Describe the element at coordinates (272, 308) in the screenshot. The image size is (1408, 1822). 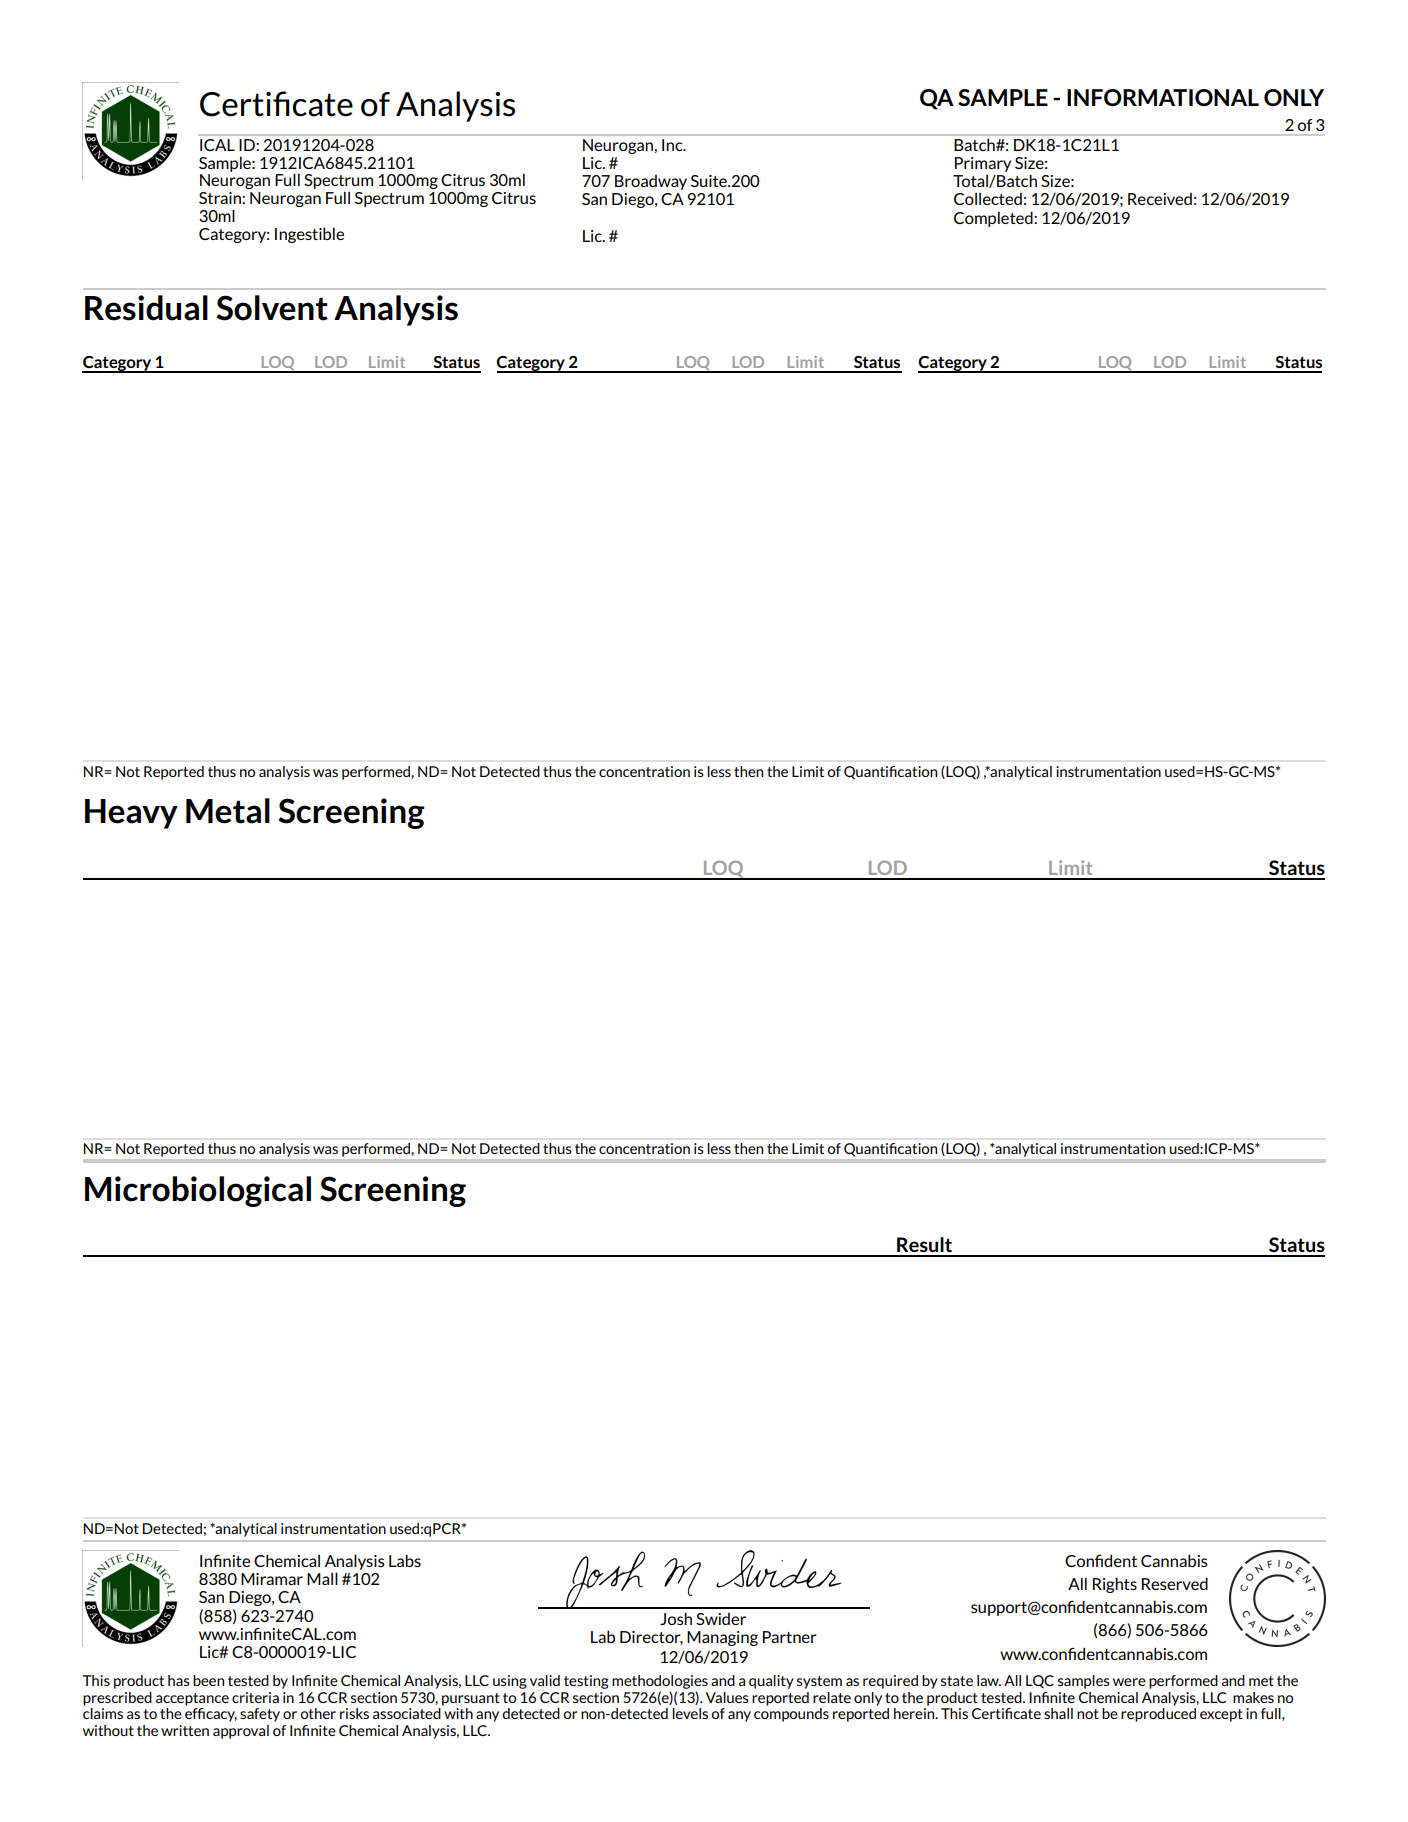
I see `Solvent` at that location.
